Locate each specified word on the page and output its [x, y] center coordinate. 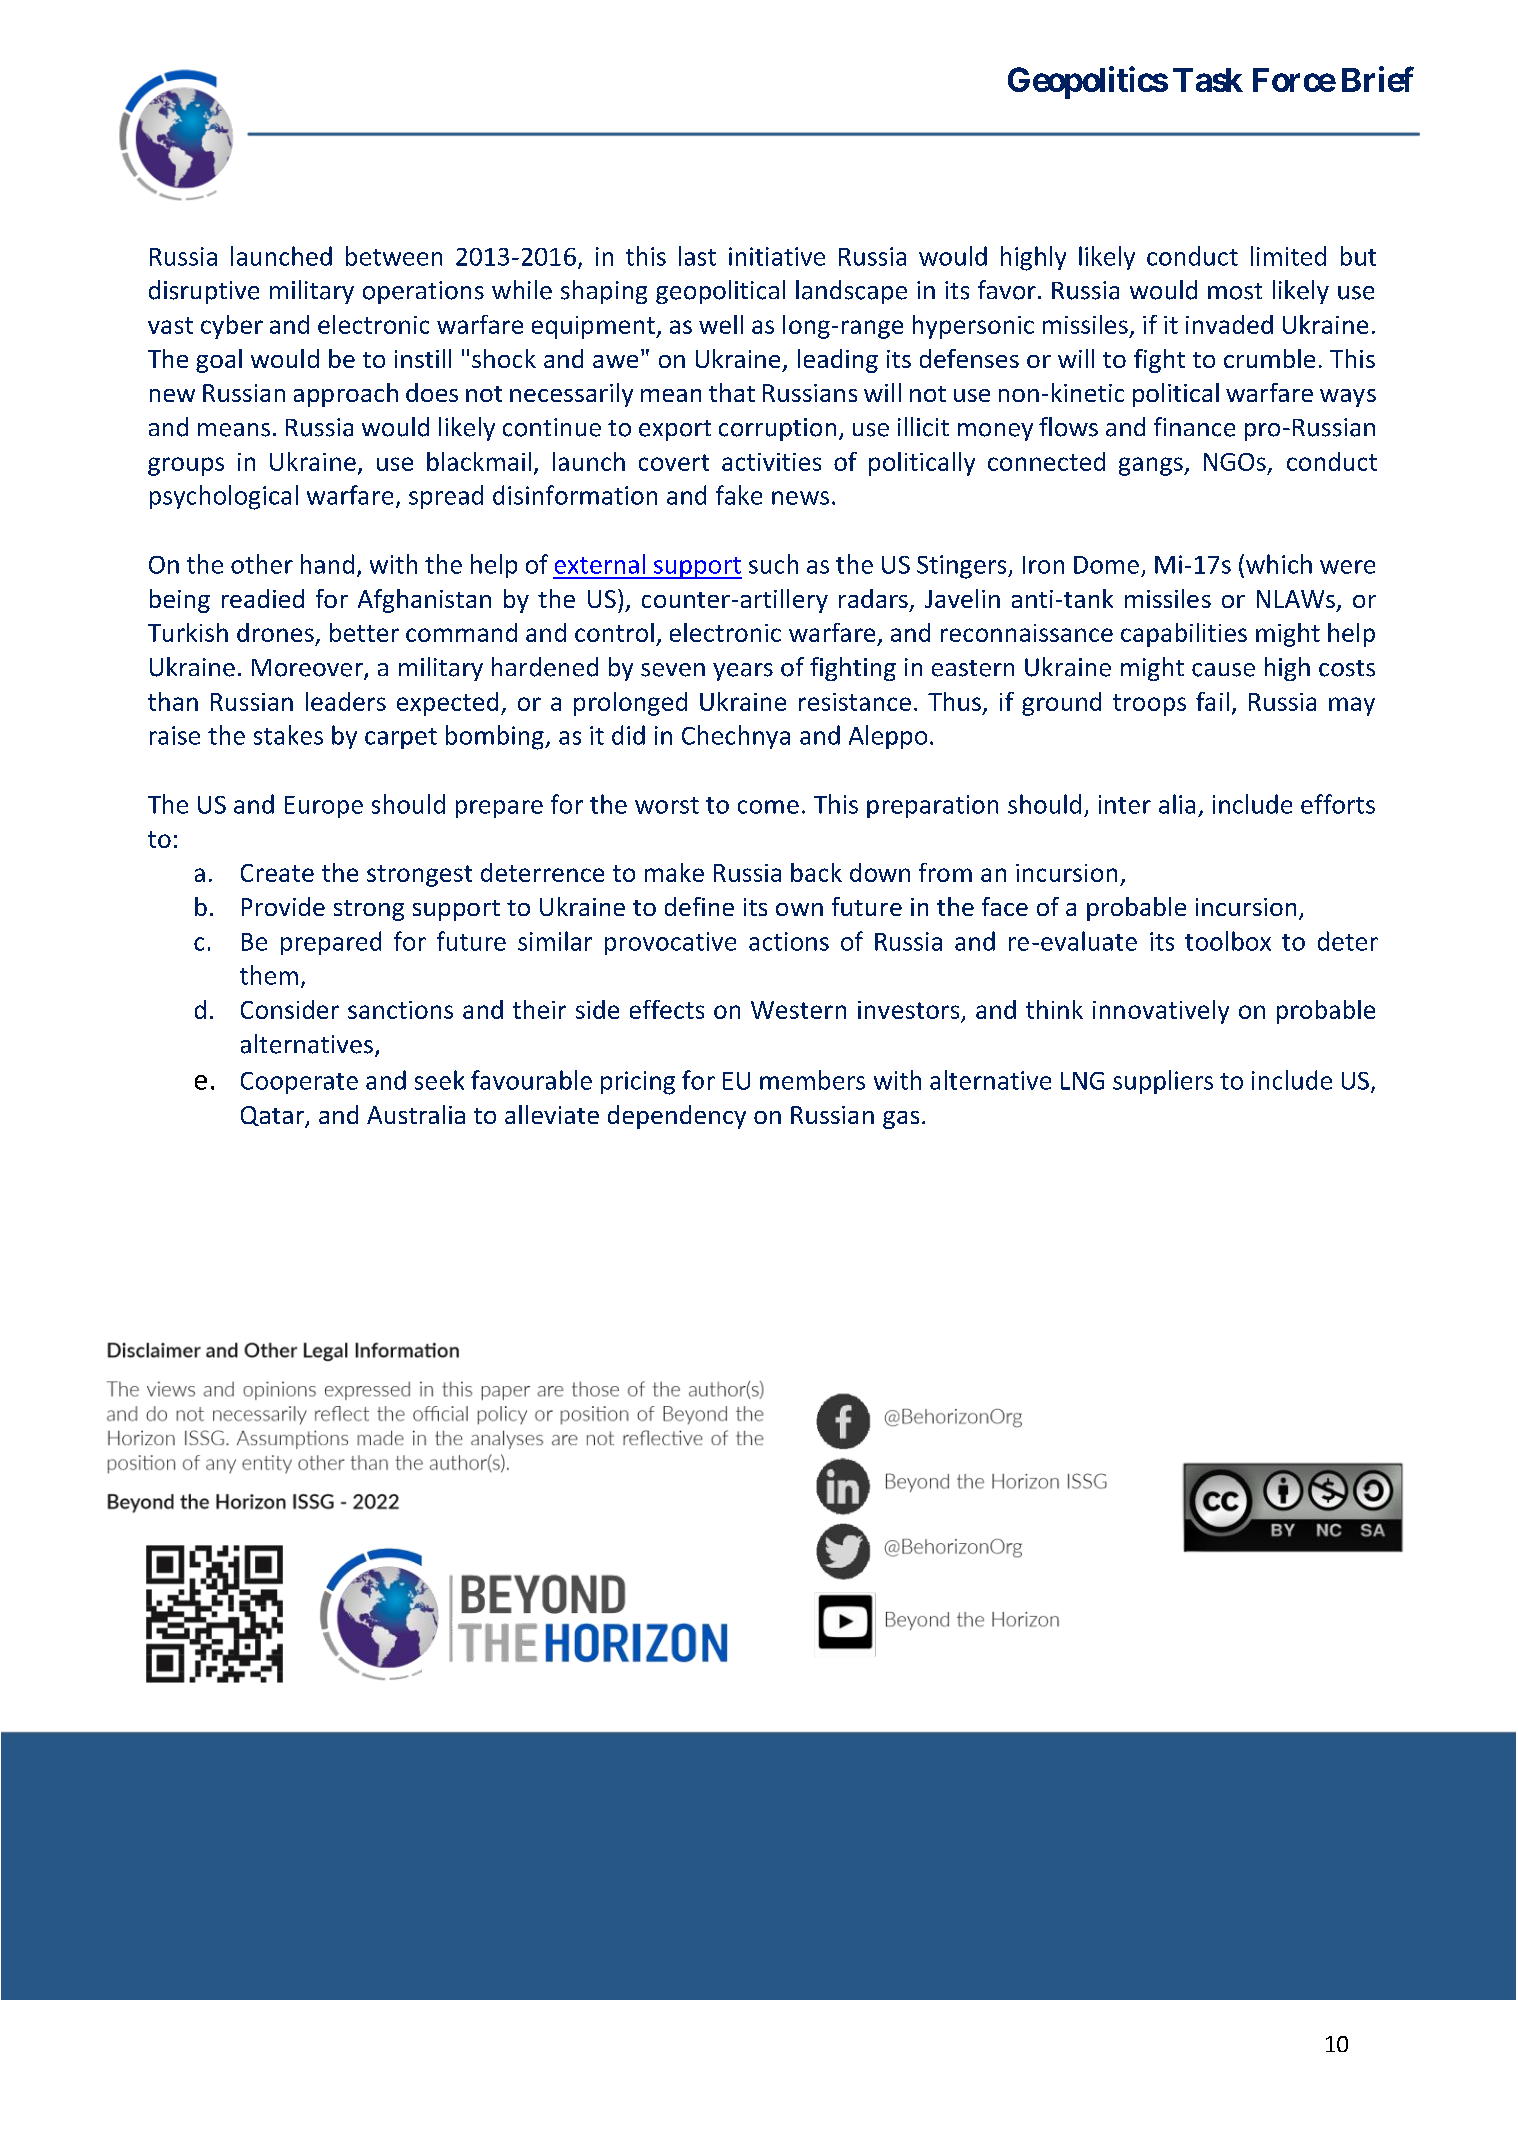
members [812, 1080]
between [394, 256]
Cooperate [299, 1083]
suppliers [1163, 1082]
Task [1208, 80]
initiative [777, 256]
